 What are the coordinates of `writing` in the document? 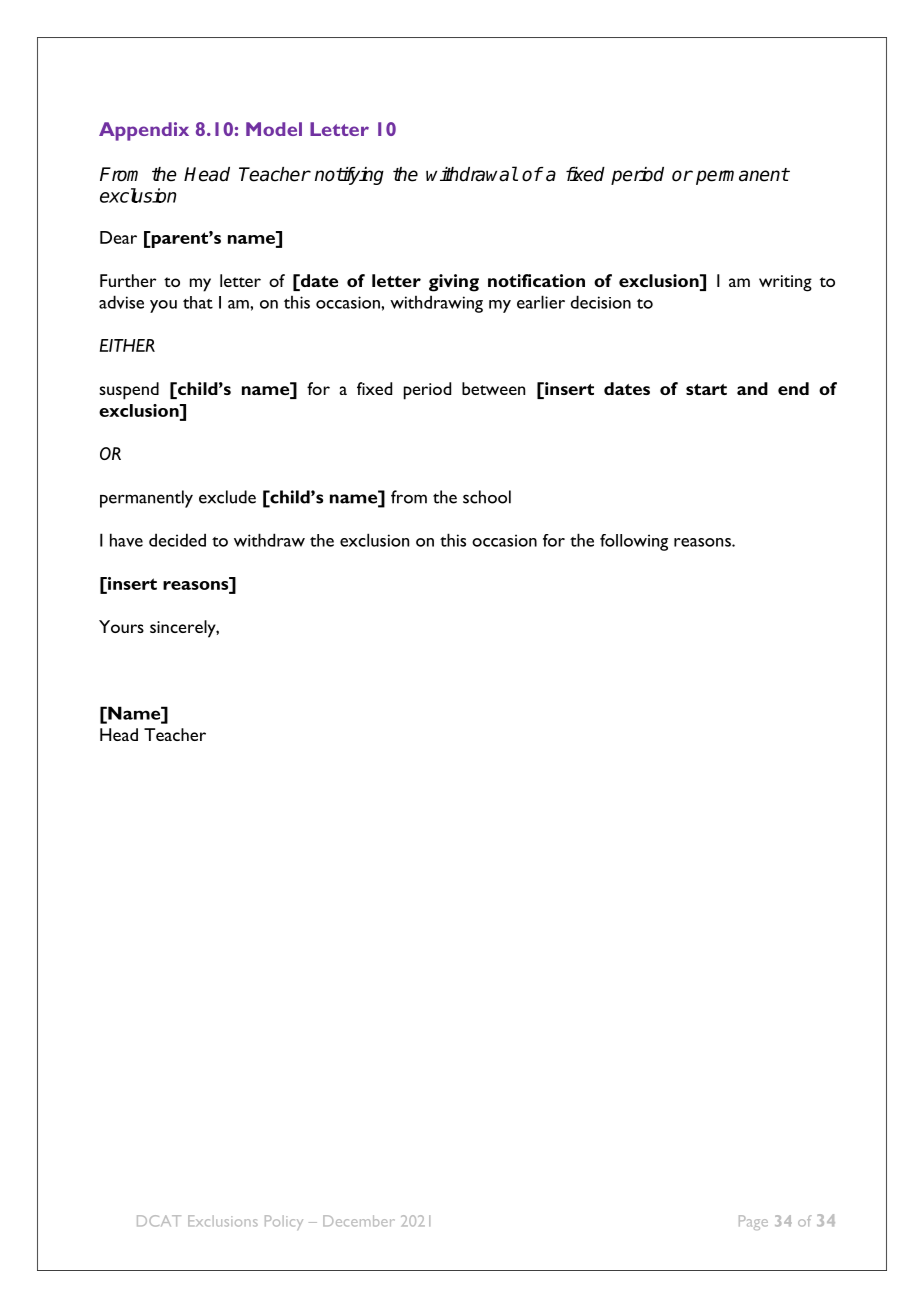 It's located at (785, 283).
